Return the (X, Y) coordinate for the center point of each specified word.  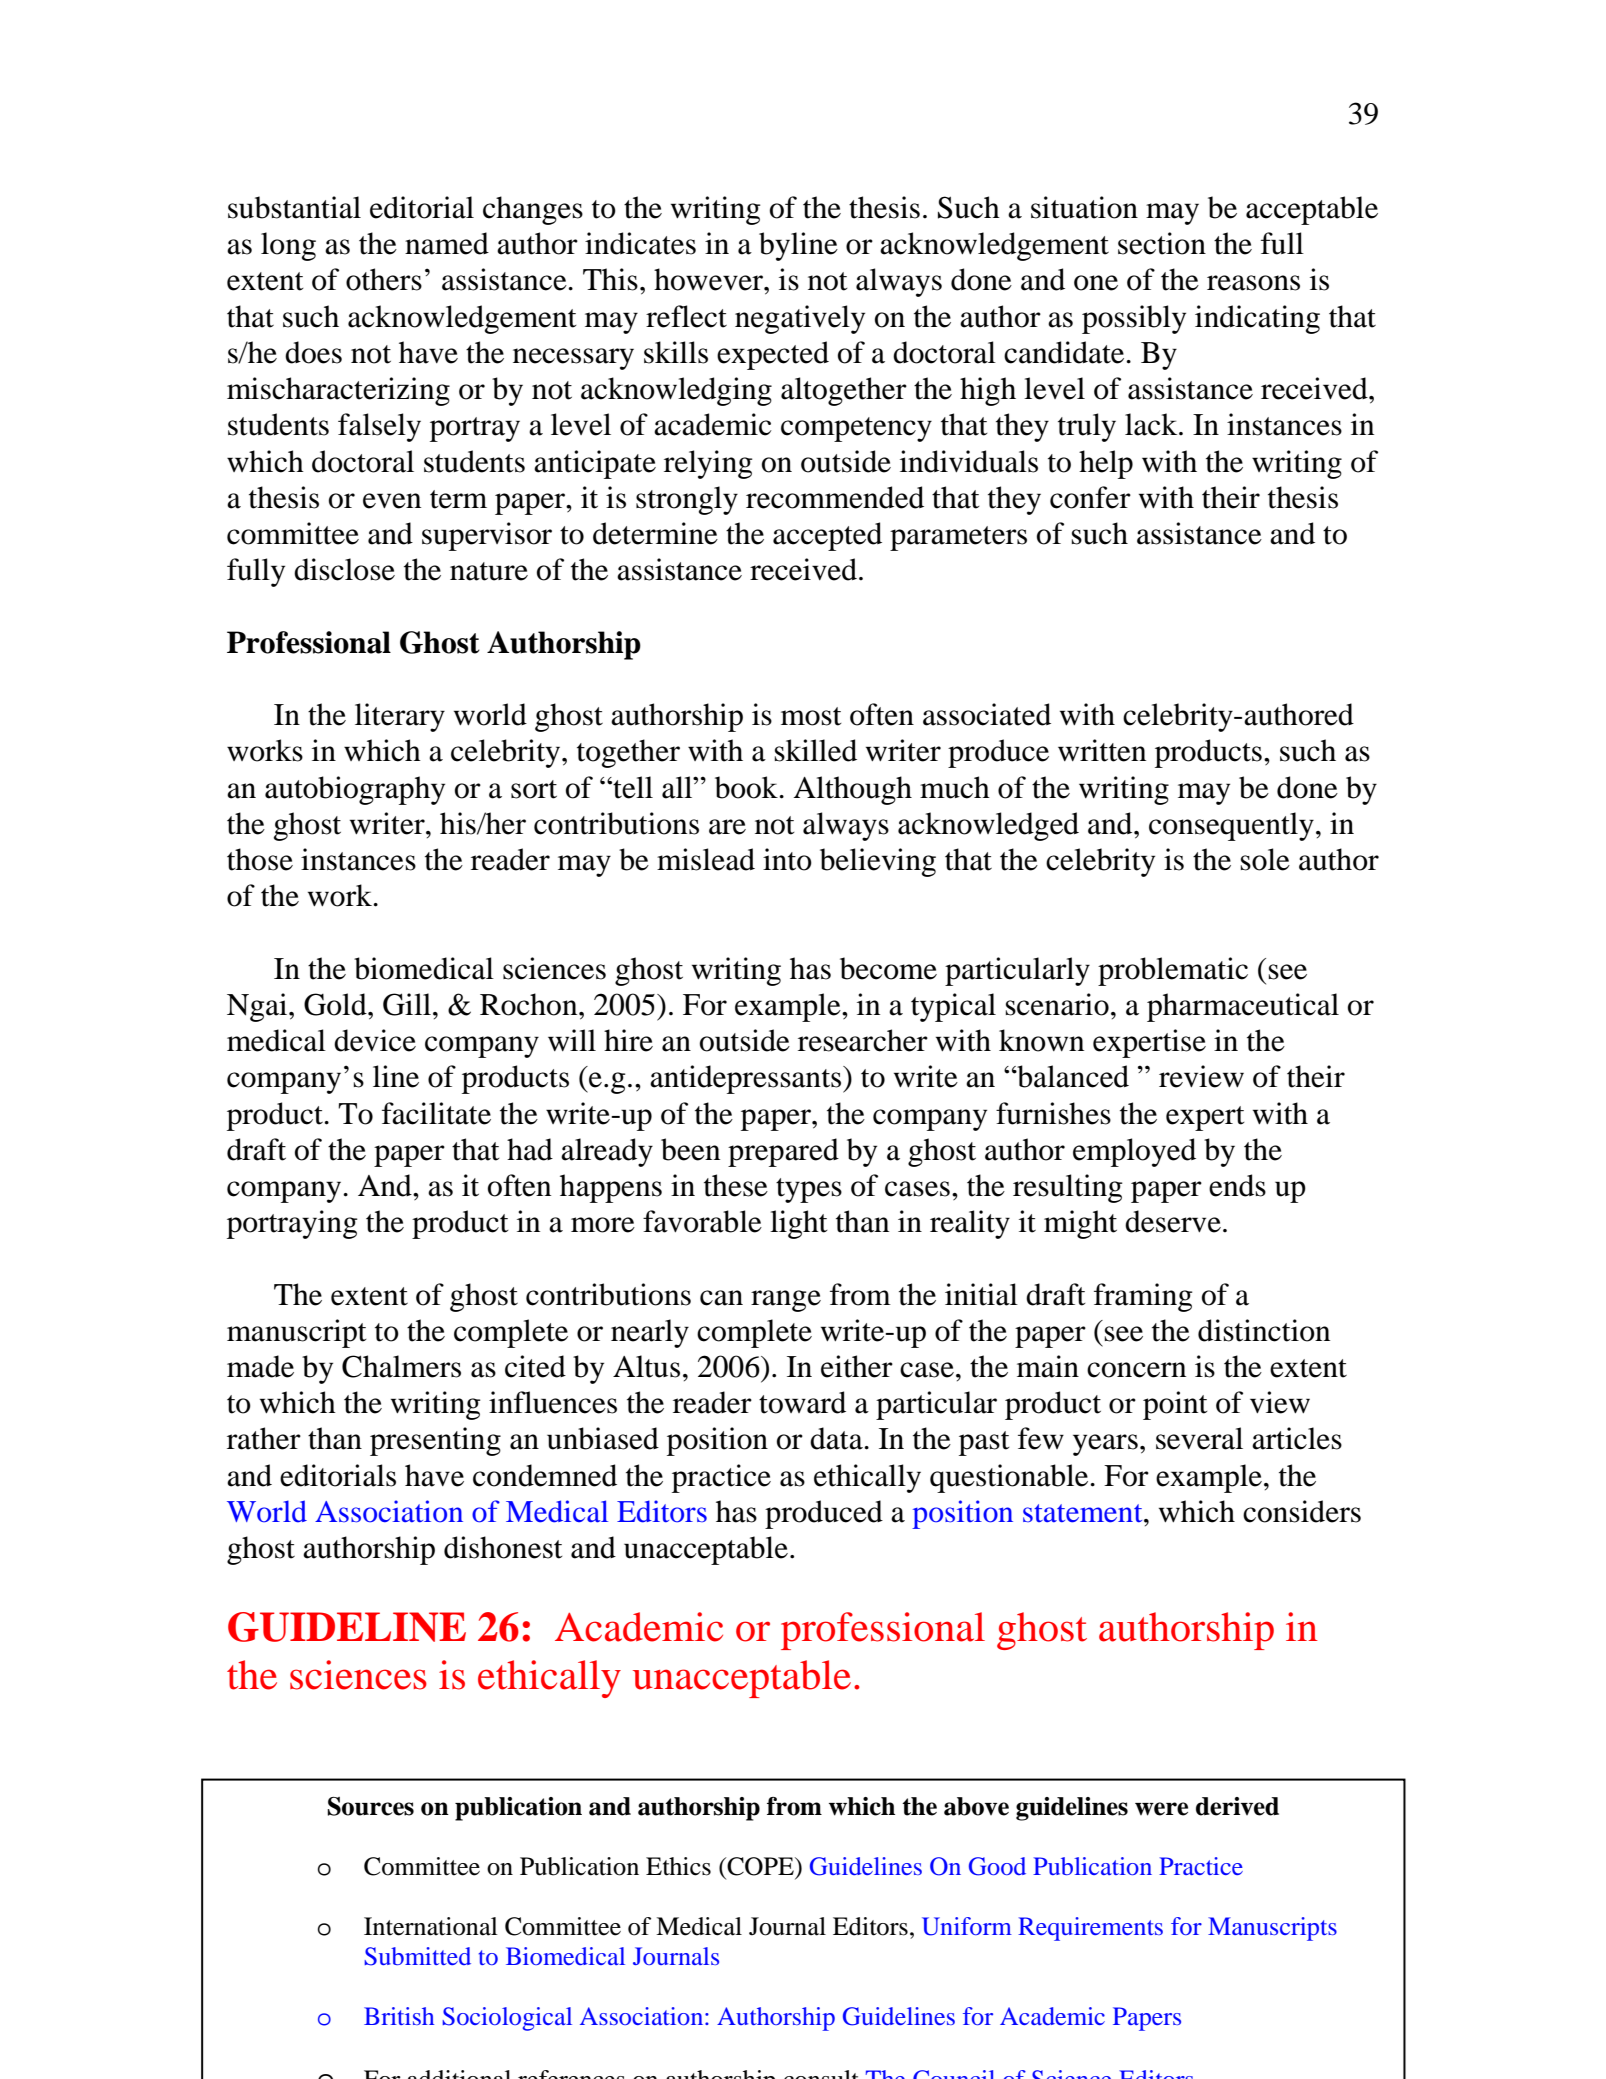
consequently (1231, 826)
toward (802, 1402)
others (384, 279)
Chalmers (401, 1366)
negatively (800, 319)
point (1175, 1405)
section (1162, 243)
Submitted (417, 1956)
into (787, 859)
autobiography (355, 790)
